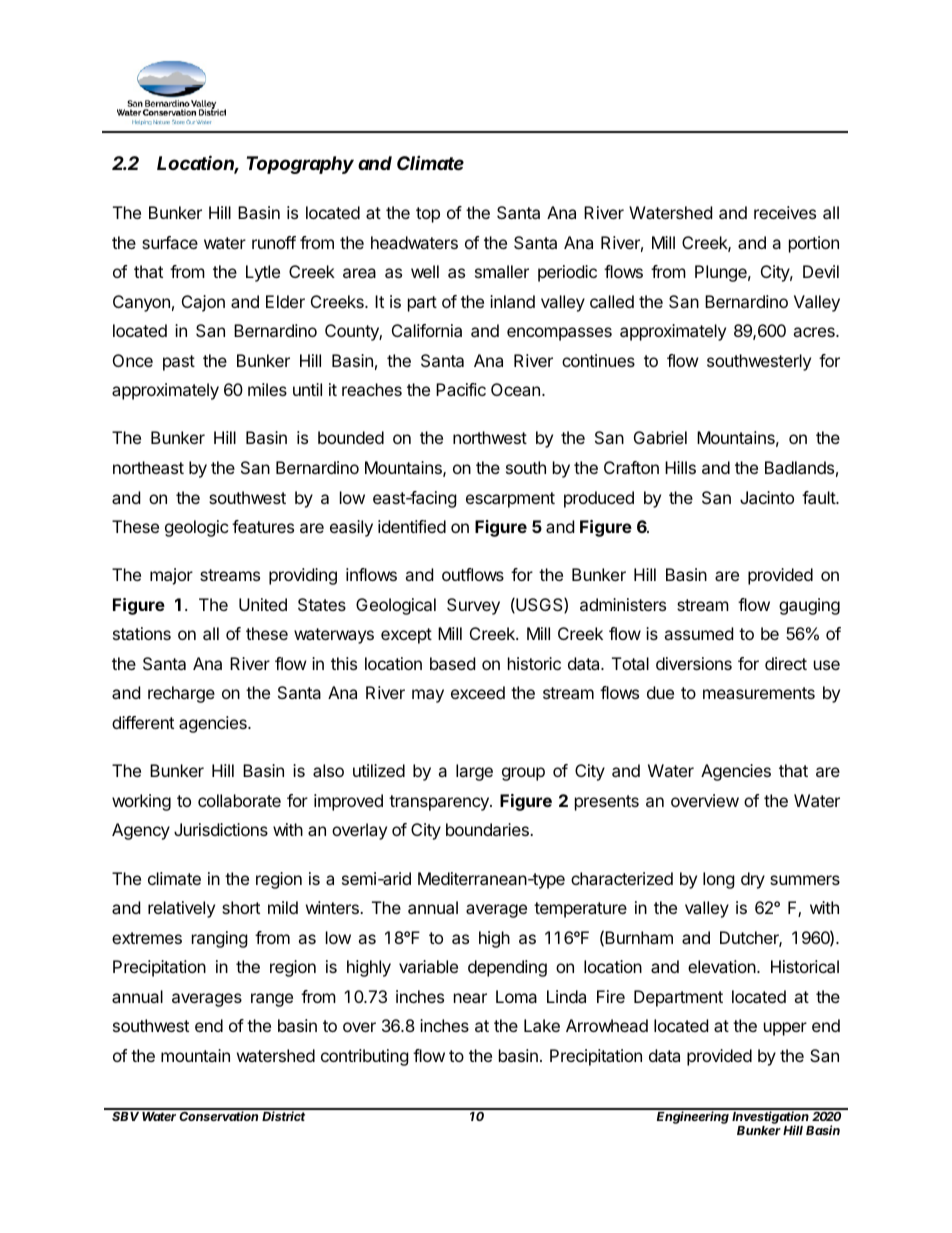 The image size is (952, 1233). What do you see at coordinates (502, 271) in the image?
I see `smaller` at bounding box center [502, 271].
